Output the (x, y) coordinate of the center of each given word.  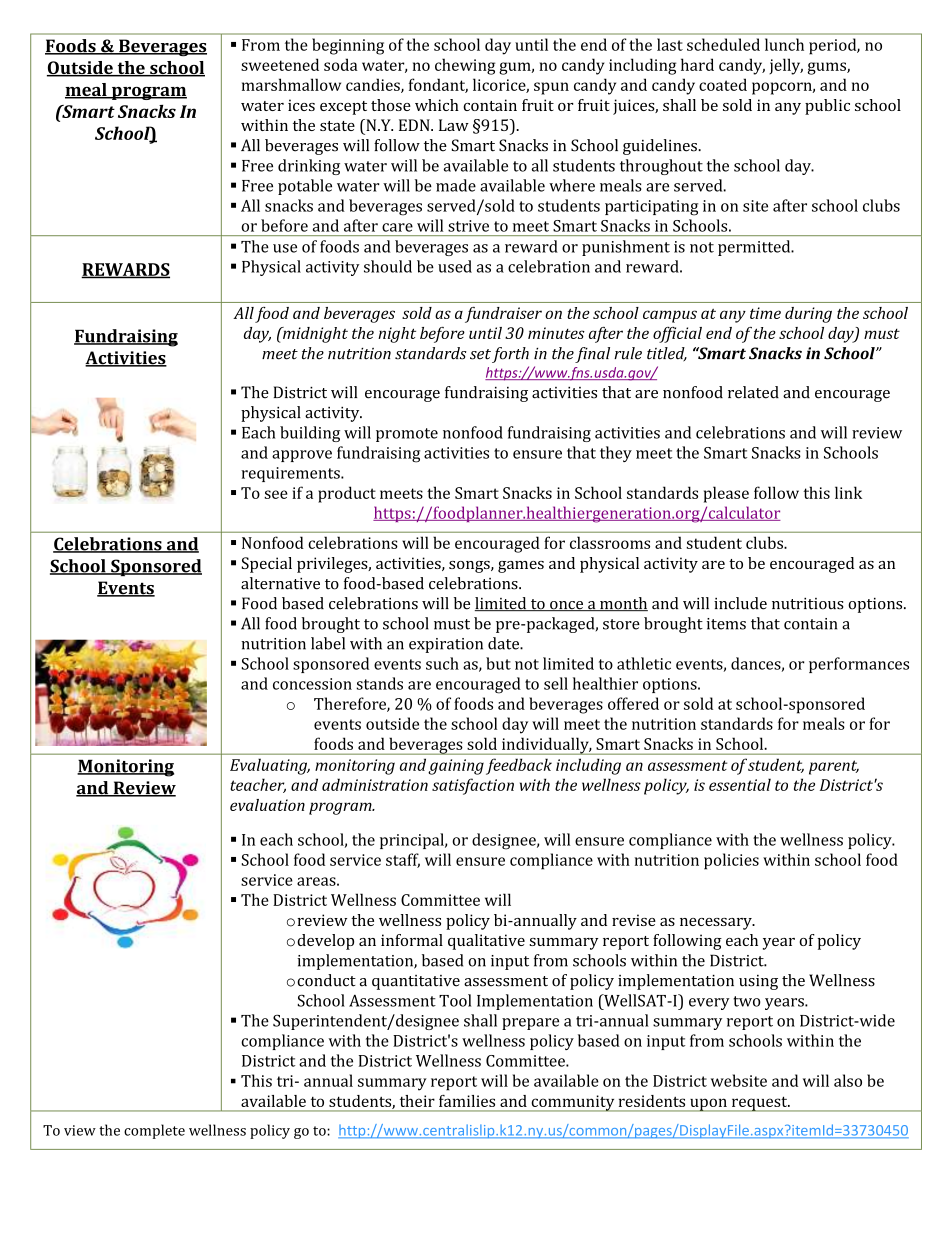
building (310, 434)
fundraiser (503, 315)
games (521, 567)
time (765, 313)
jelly (786, 66)
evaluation (267, 805)
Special (267, 565)
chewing (465, 66)
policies (731, 861)
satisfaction (473, 786)
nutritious (808, 604)
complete (154, 1131)
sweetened (280, 64)
